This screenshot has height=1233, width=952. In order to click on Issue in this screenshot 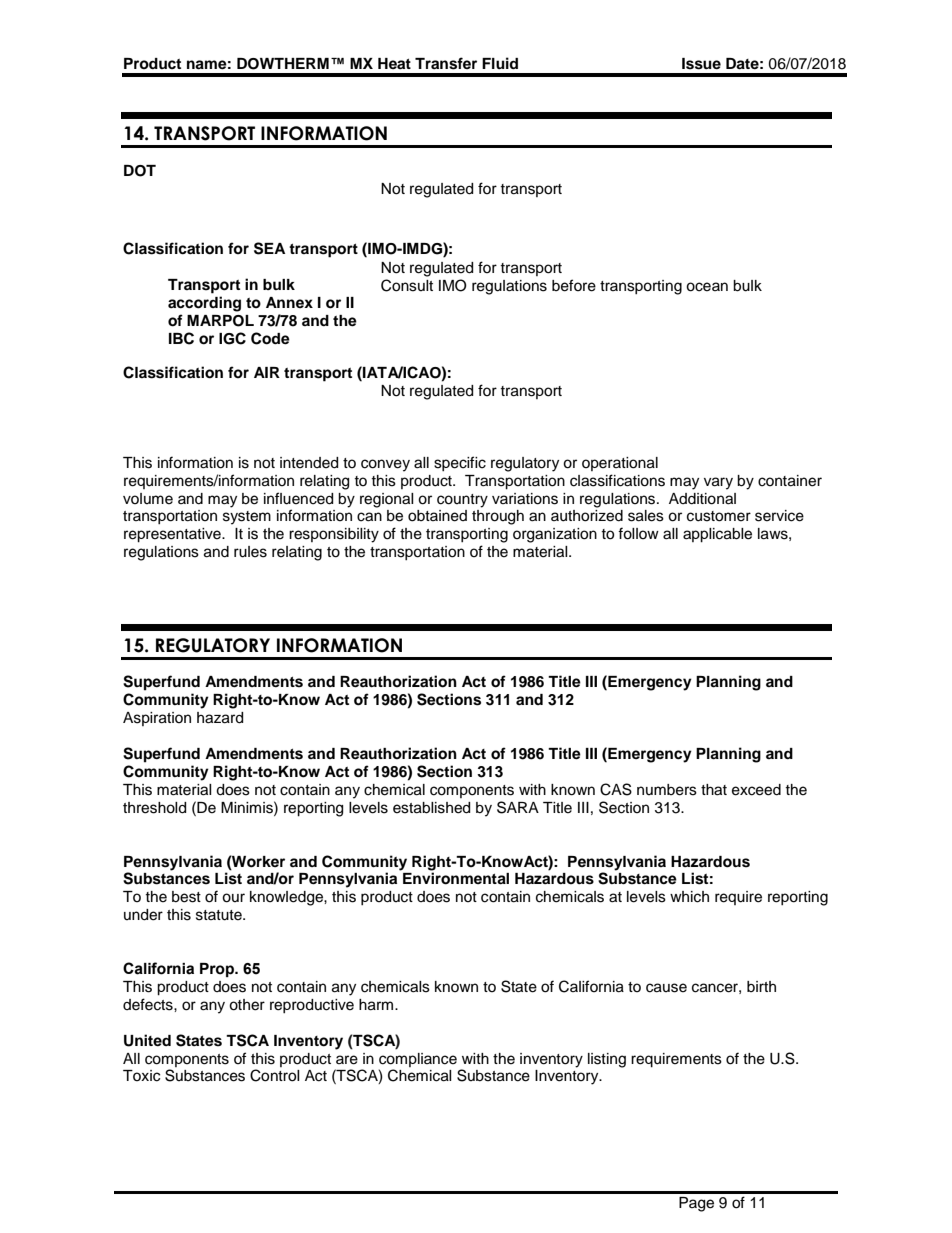, I will do `click(701, 64)`.
